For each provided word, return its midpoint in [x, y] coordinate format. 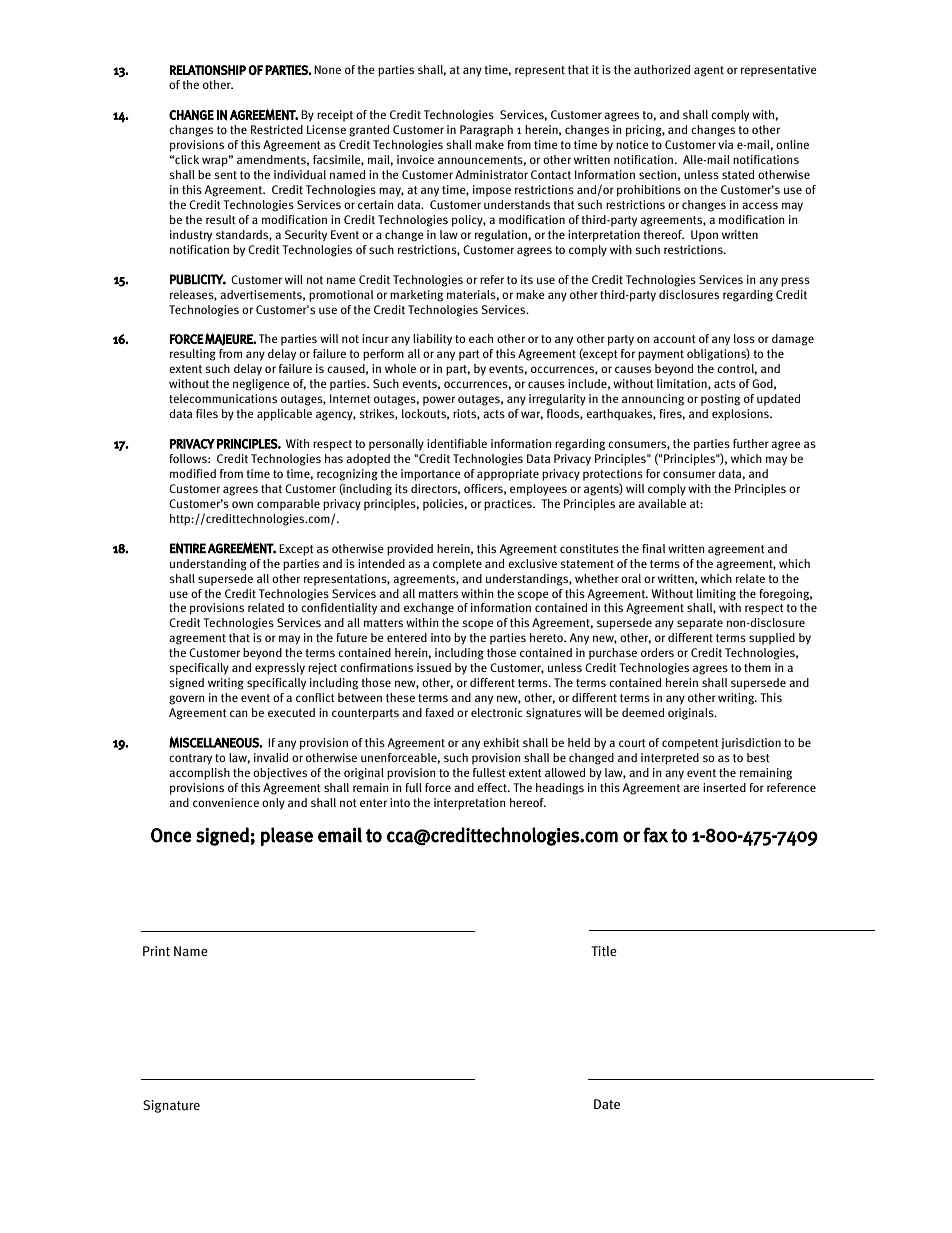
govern [186, 700]
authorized [662, 69]
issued [434, 667]
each [481, 338]
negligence [261, 385]
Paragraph [486, 131]
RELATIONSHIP [208, 70]
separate [700, 624]
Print [156, 951]
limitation [683, 384]
